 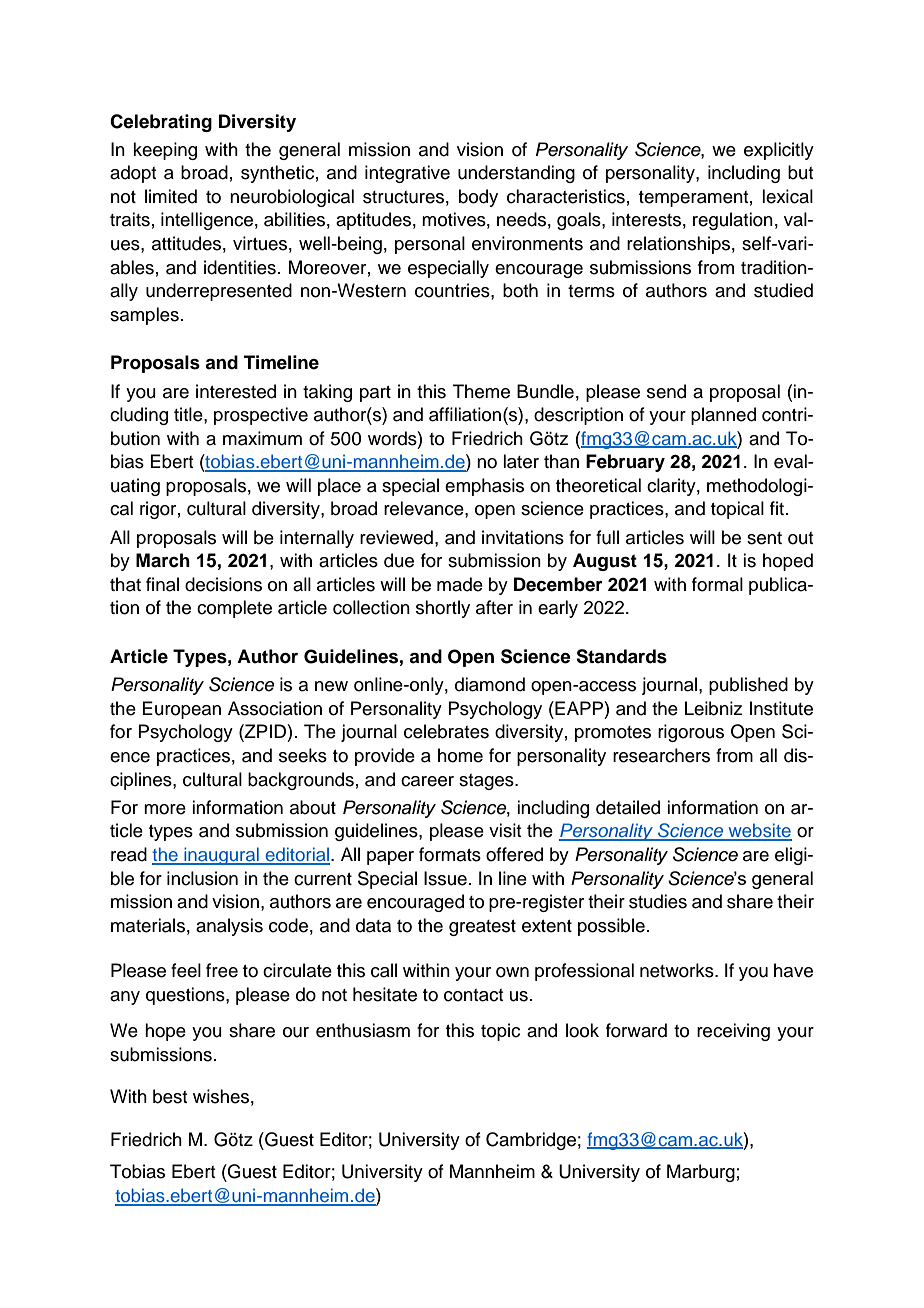 What do you see at coordinates (407, 174) in the image?
I see `integrative` at bounding box center [407, 174].
